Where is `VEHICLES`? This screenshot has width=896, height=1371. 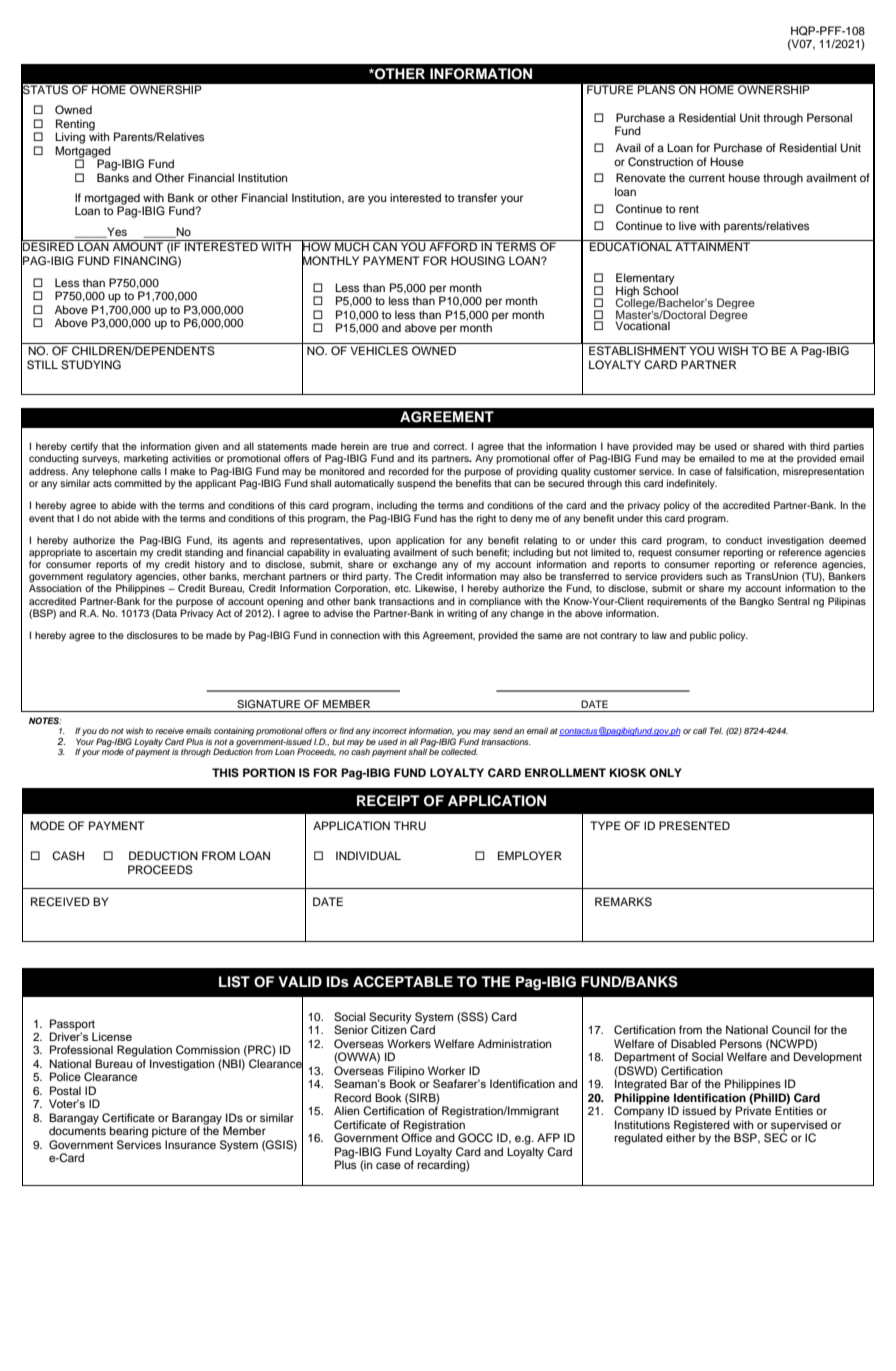 VEHICLES is located at coordinates (379, 351).
